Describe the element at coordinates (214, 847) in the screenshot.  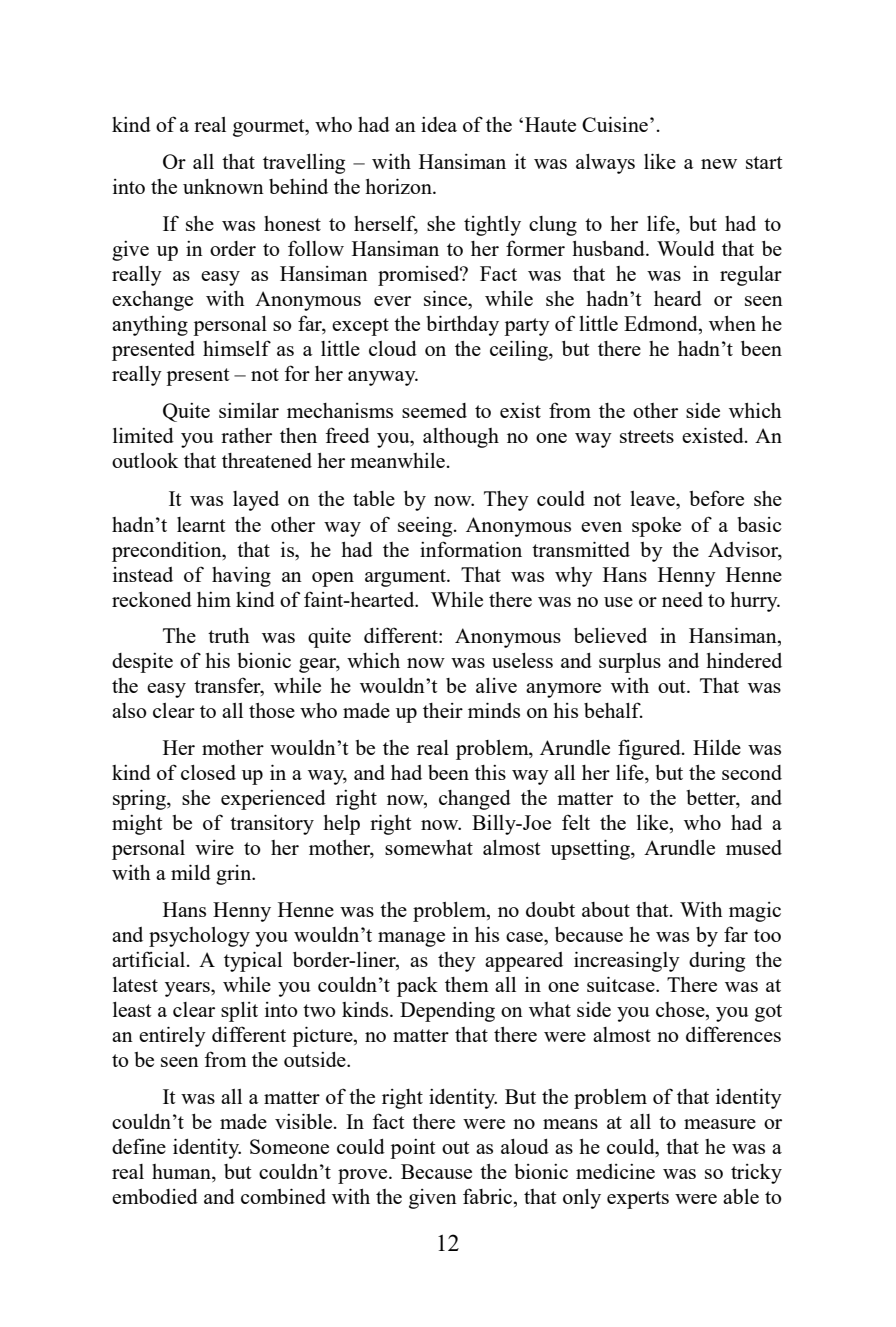
I see `wire` at that location.
